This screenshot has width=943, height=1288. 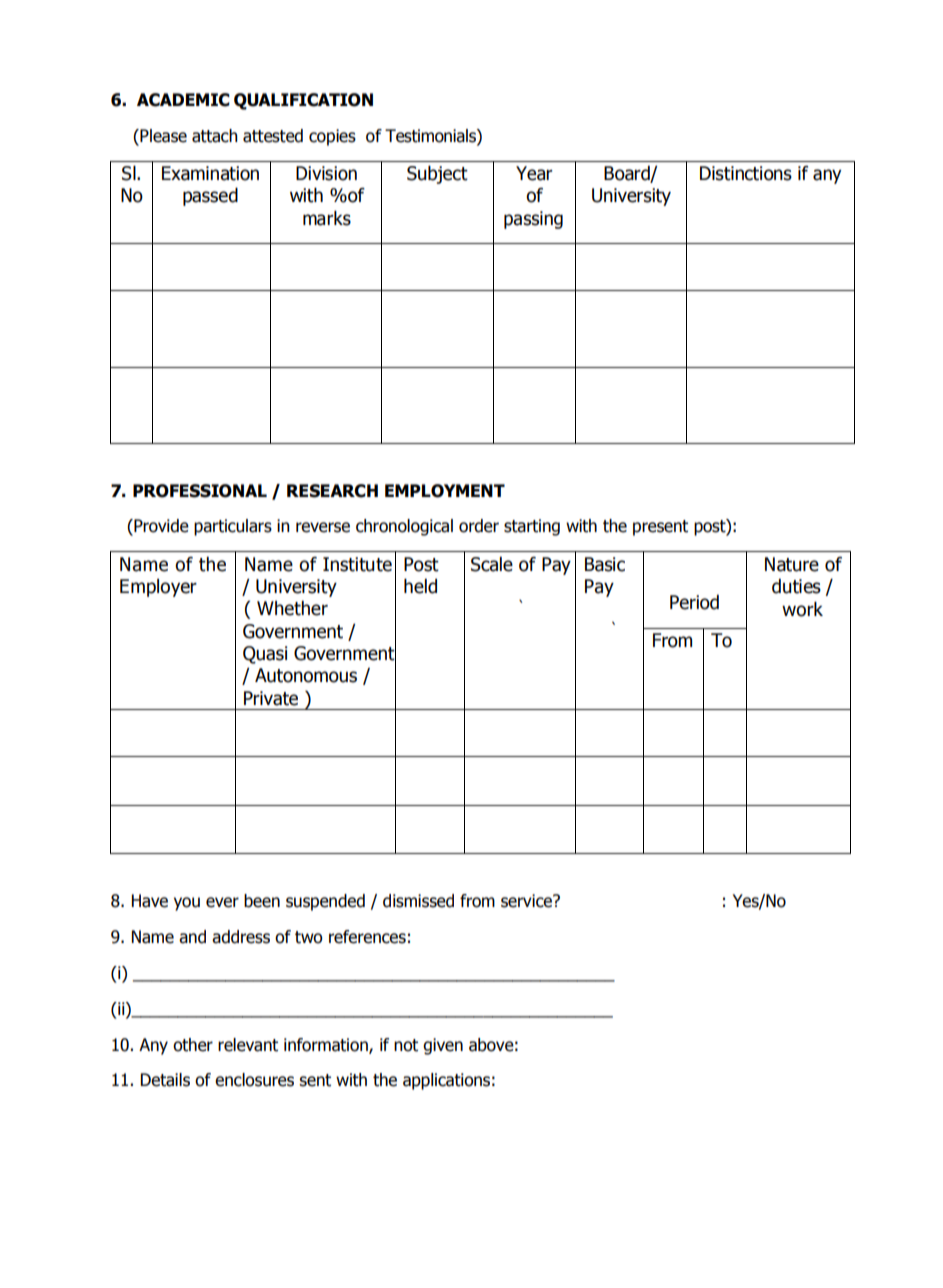 I want to click on Whether, so click(x=292, y=608).
